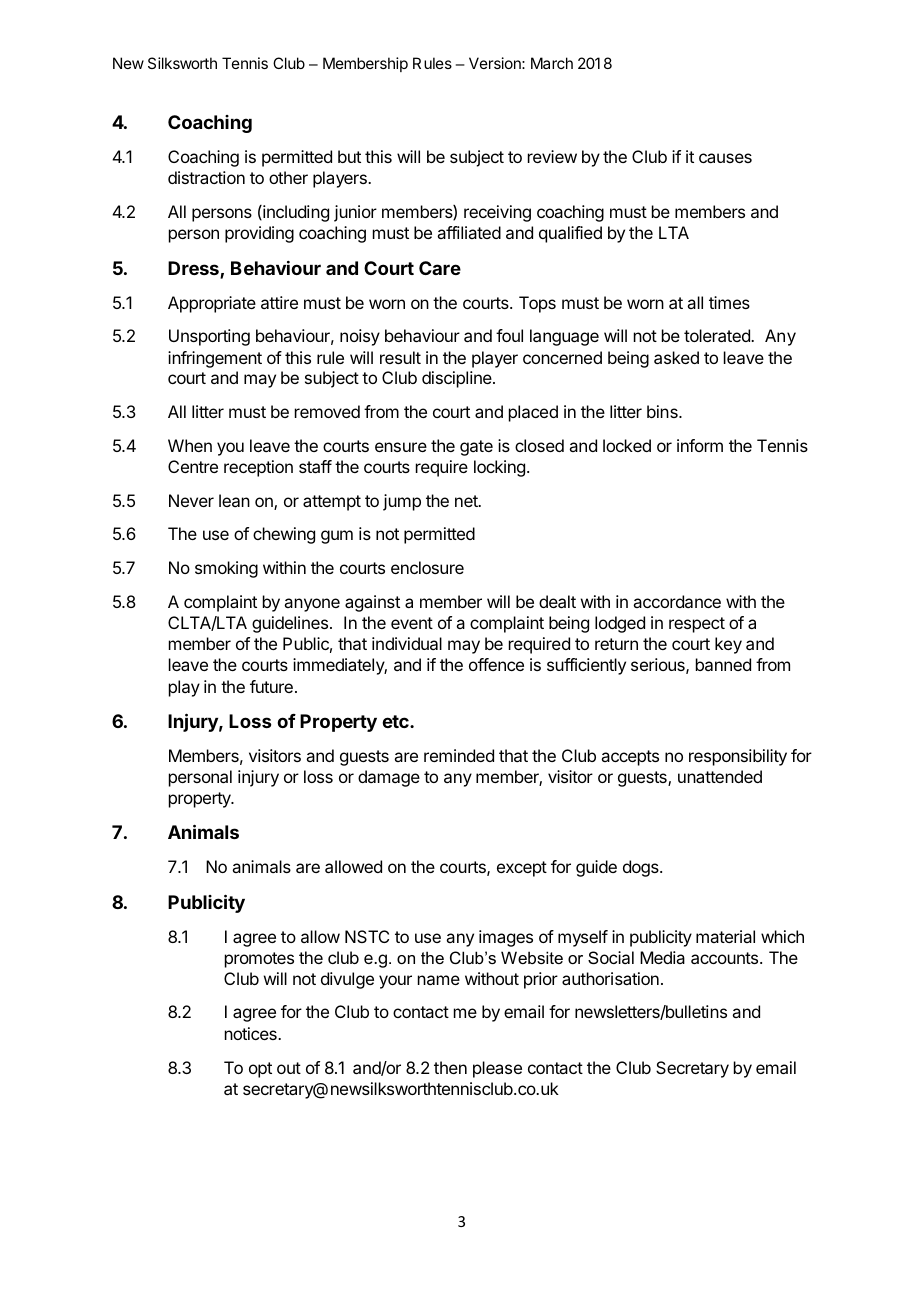  I want to click on enclosure, so click(427, 567).
